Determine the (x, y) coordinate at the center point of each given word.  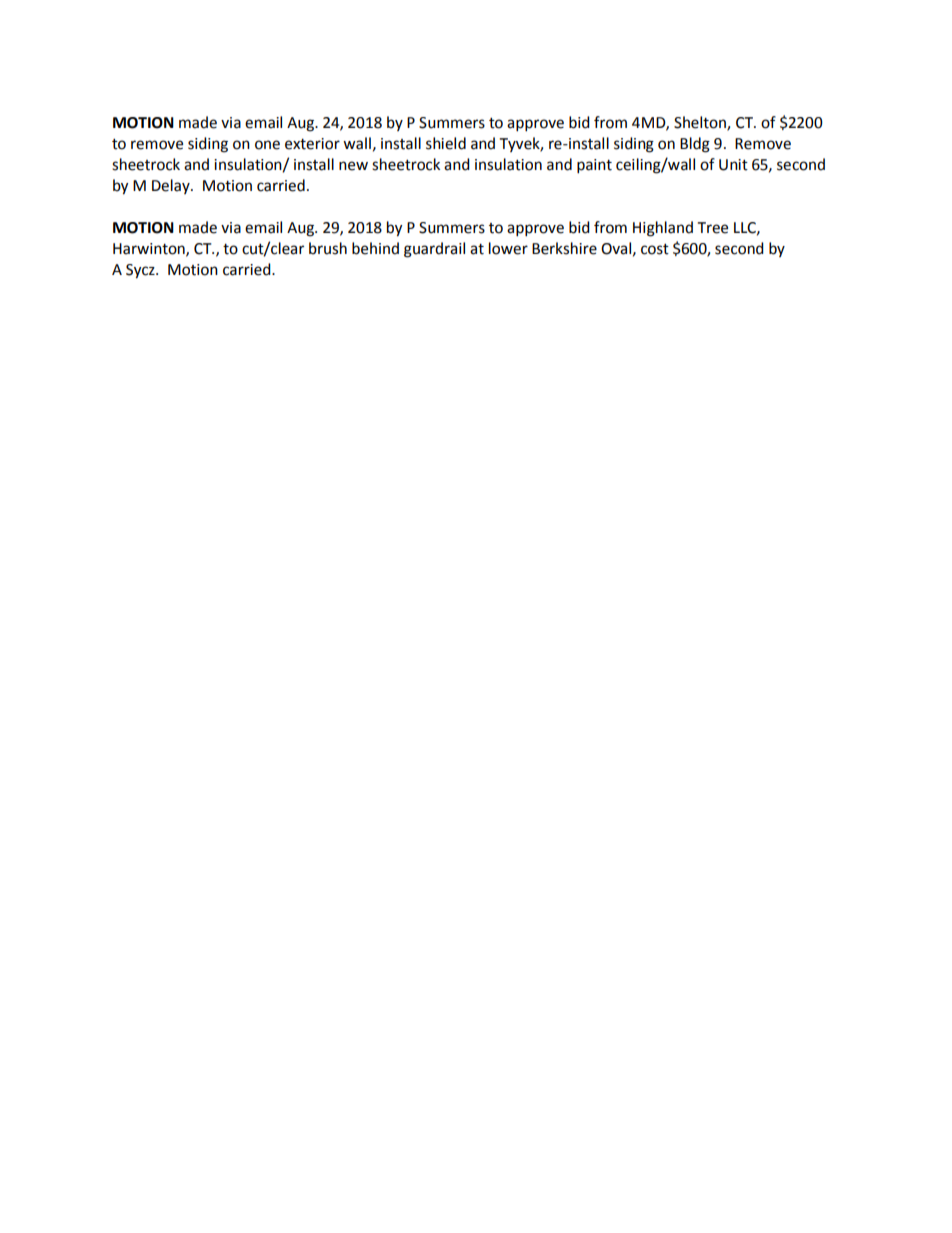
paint (594, 166)
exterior (312, 144)
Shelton (701, 123)
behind (375, 248)
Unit (733, 165)
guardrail (434, 250)
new (353, 166)
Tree (713, 228)
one (267, 145)
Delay (172, 186)
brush (328, 248)
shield (446, 143)
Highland (663, 229)
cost (655, 249)
